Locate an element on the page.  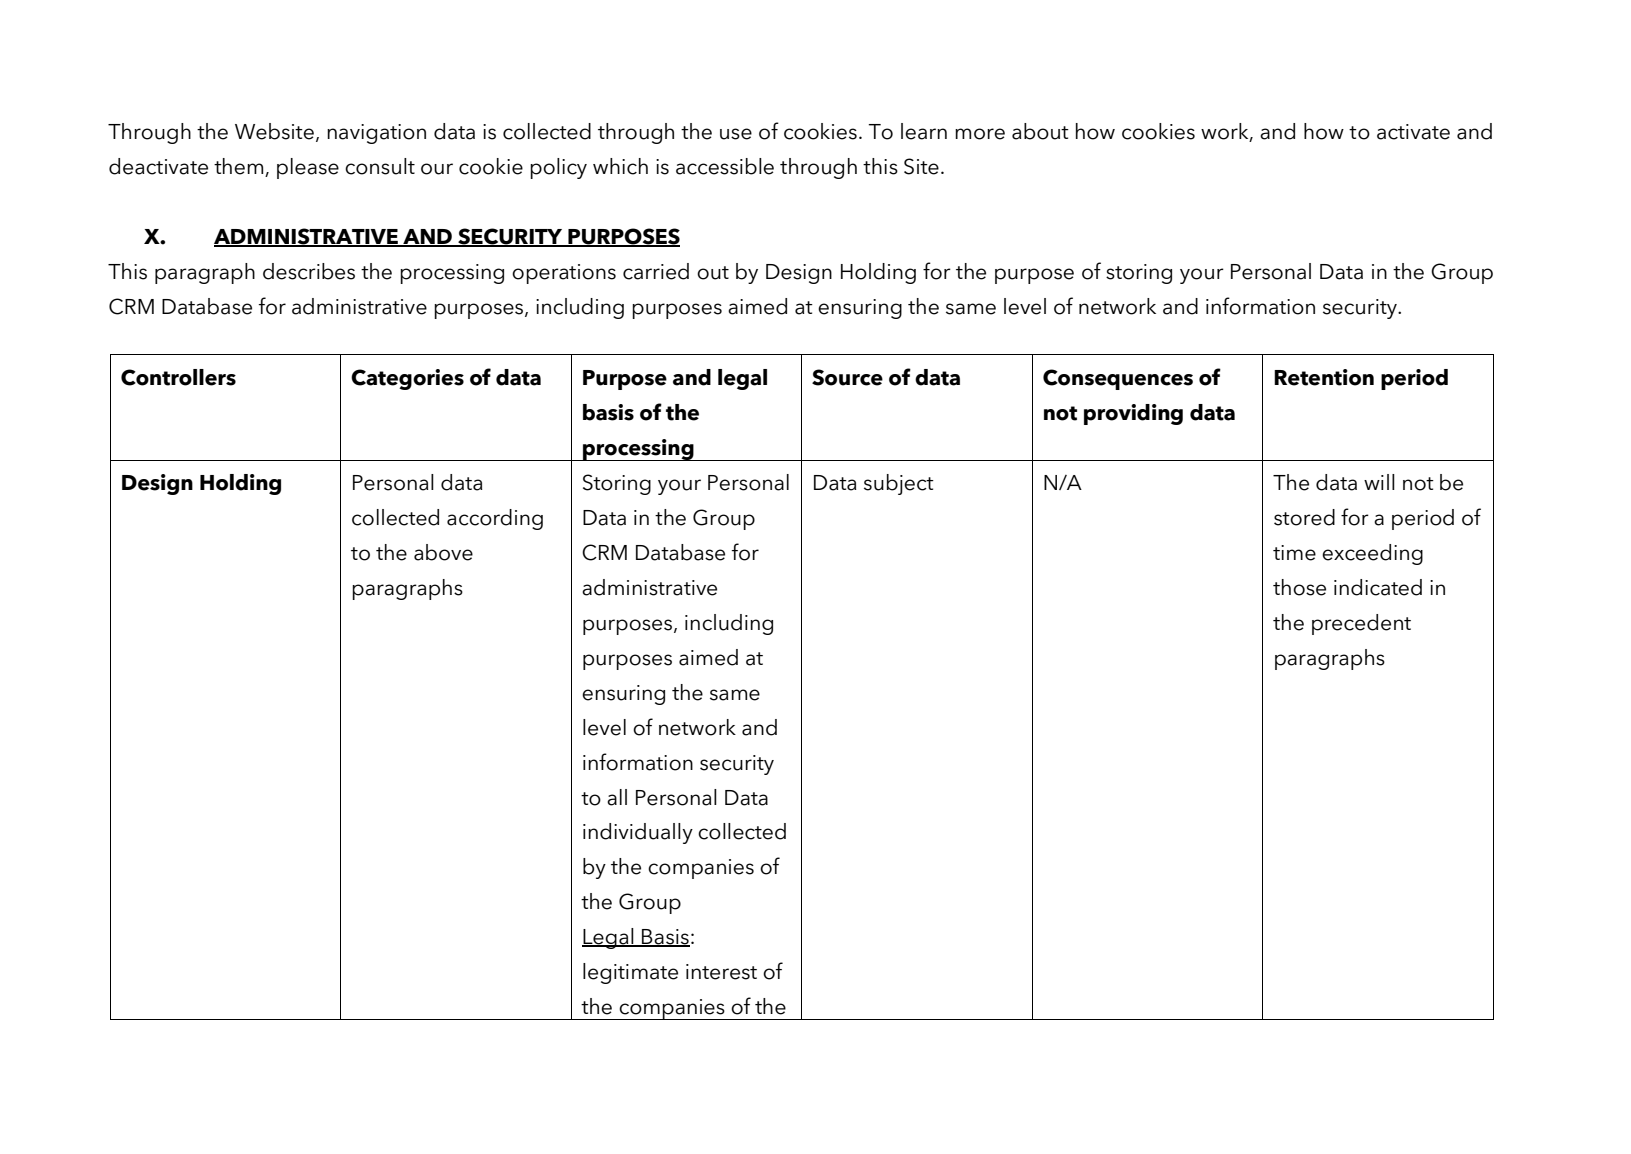
time is located at coordinates (1294, 553).
